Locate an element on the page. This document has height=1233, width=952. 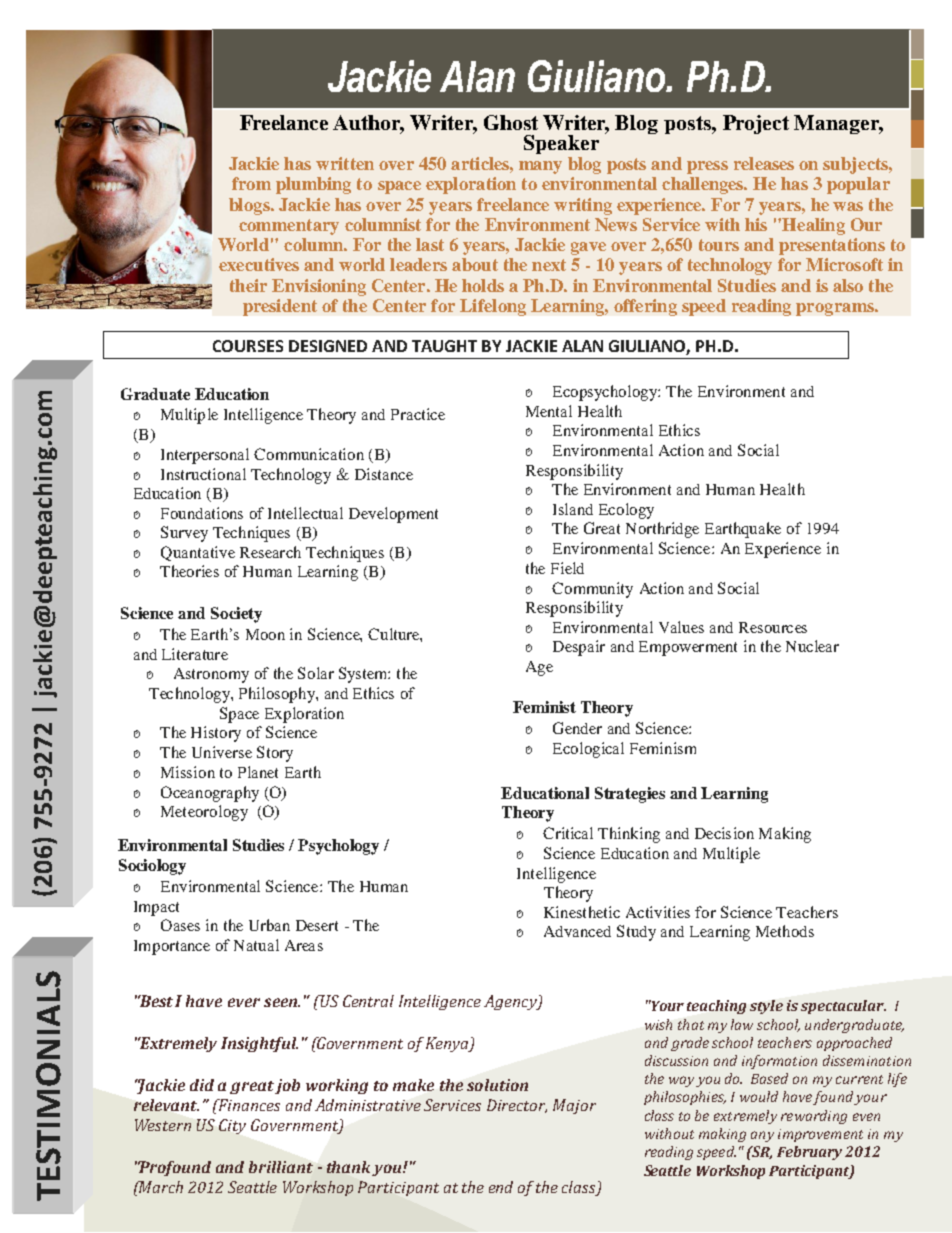
Meteorology is located at coordinates (204, 813).
